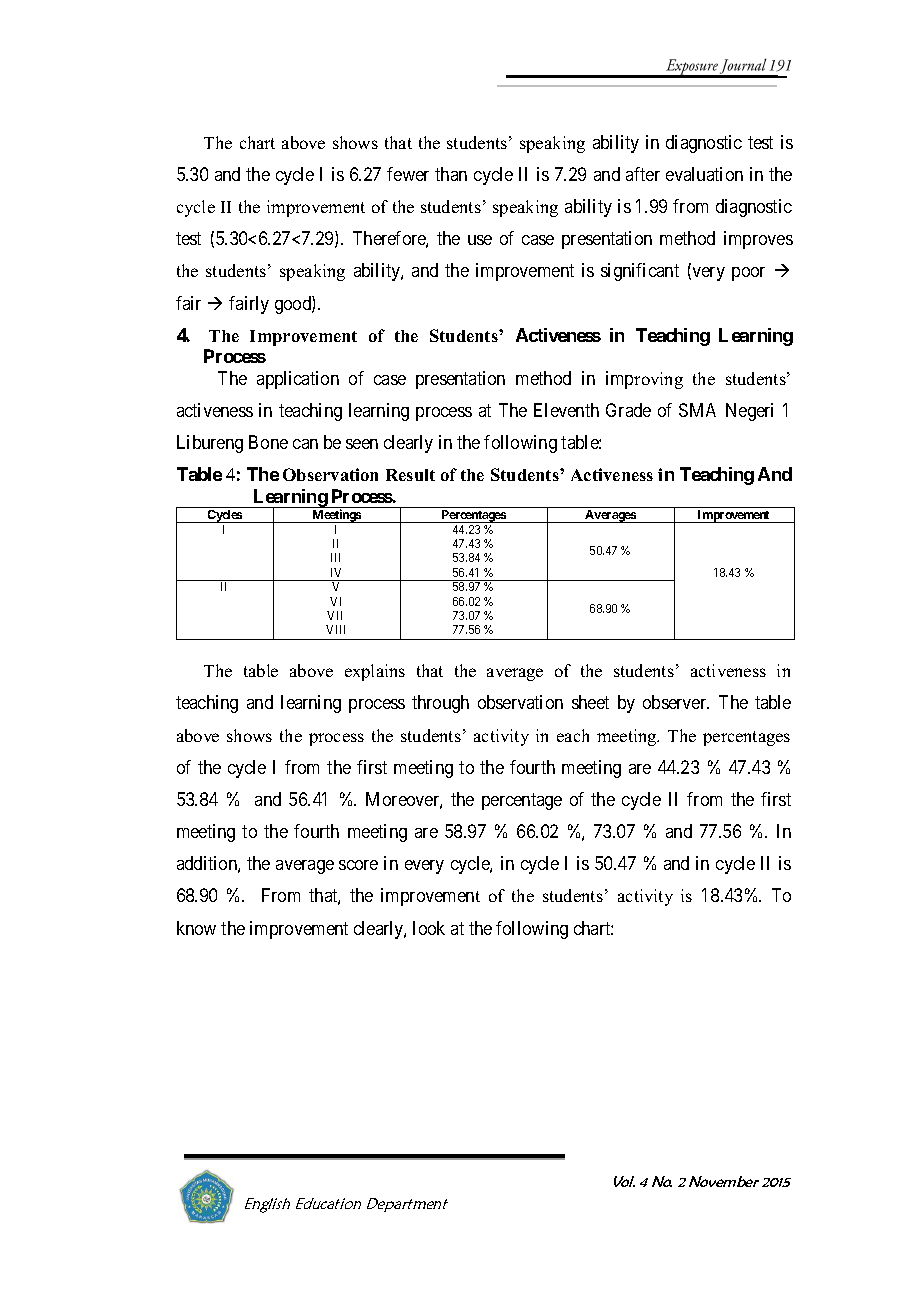  What do you see at coordinates (196, 928) in the document?
I see `know` at bounding box center [196, 928].
